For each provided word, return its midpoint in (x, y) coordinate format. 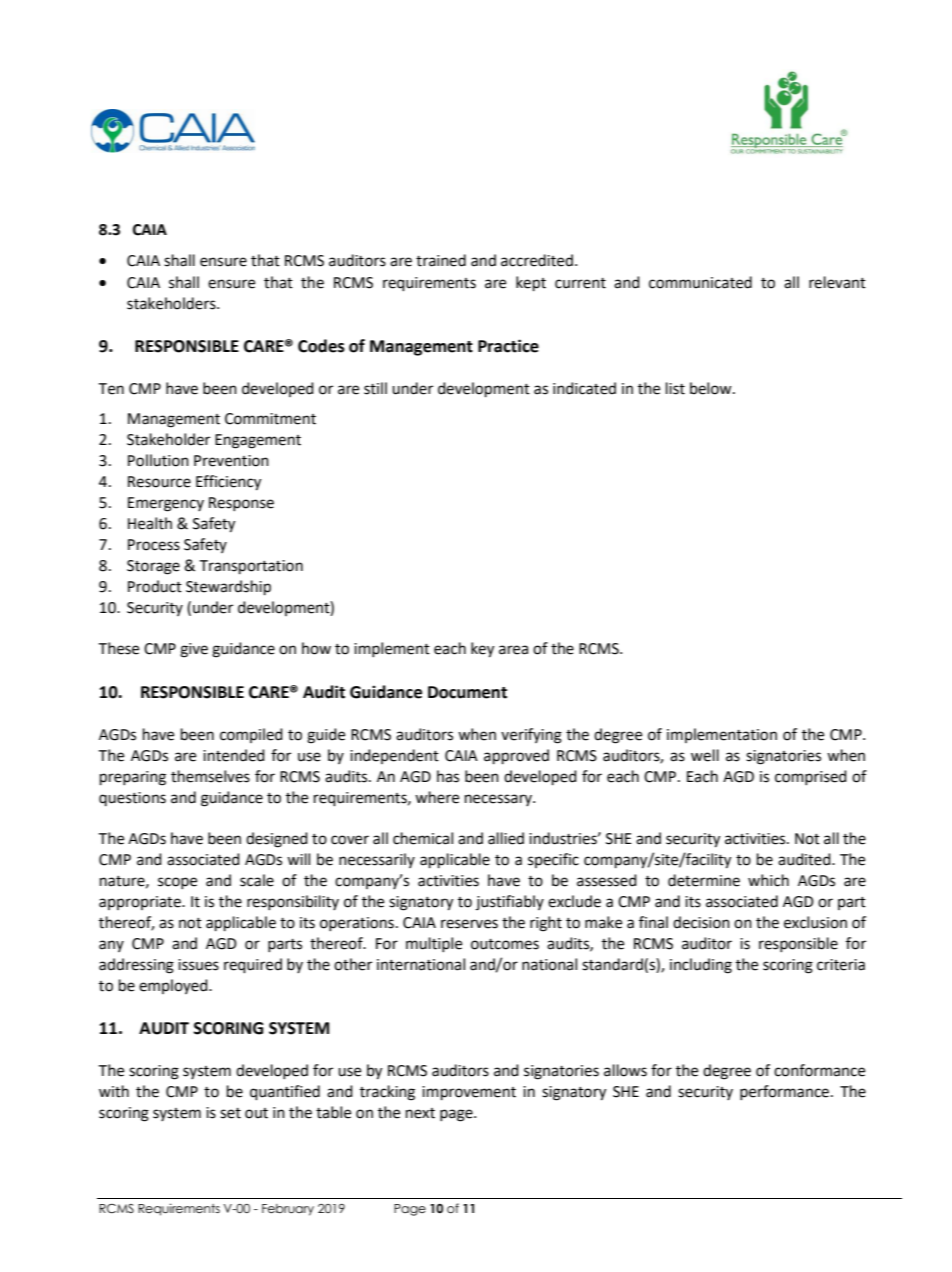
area (513, 650)
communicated (700, 282)
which (768, 880)
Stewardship (228, 588)
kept (531, 284)
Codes (321, 346)
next (420, 1113)
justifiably (510, 902)
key (482, 650)
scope (177, 883)
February (288, 1210)
